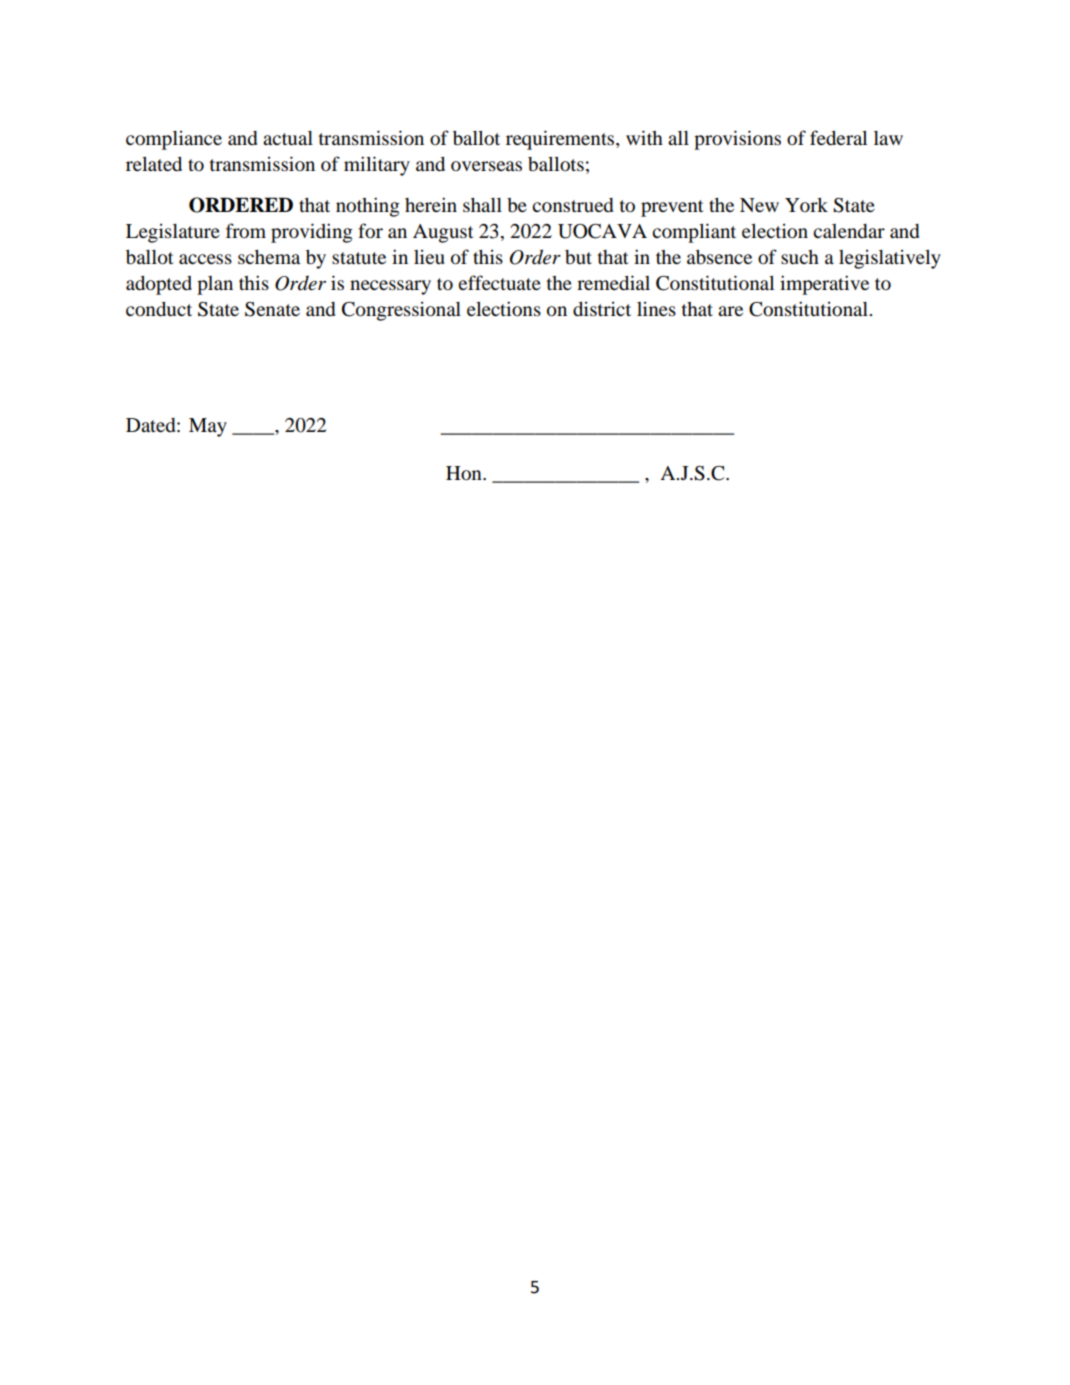 The height and width of the screenshot is (1385, 1070). What do you see at coordinates (602, 309) in the screenshot?
I see `district` at bounding box center [602, 309].
